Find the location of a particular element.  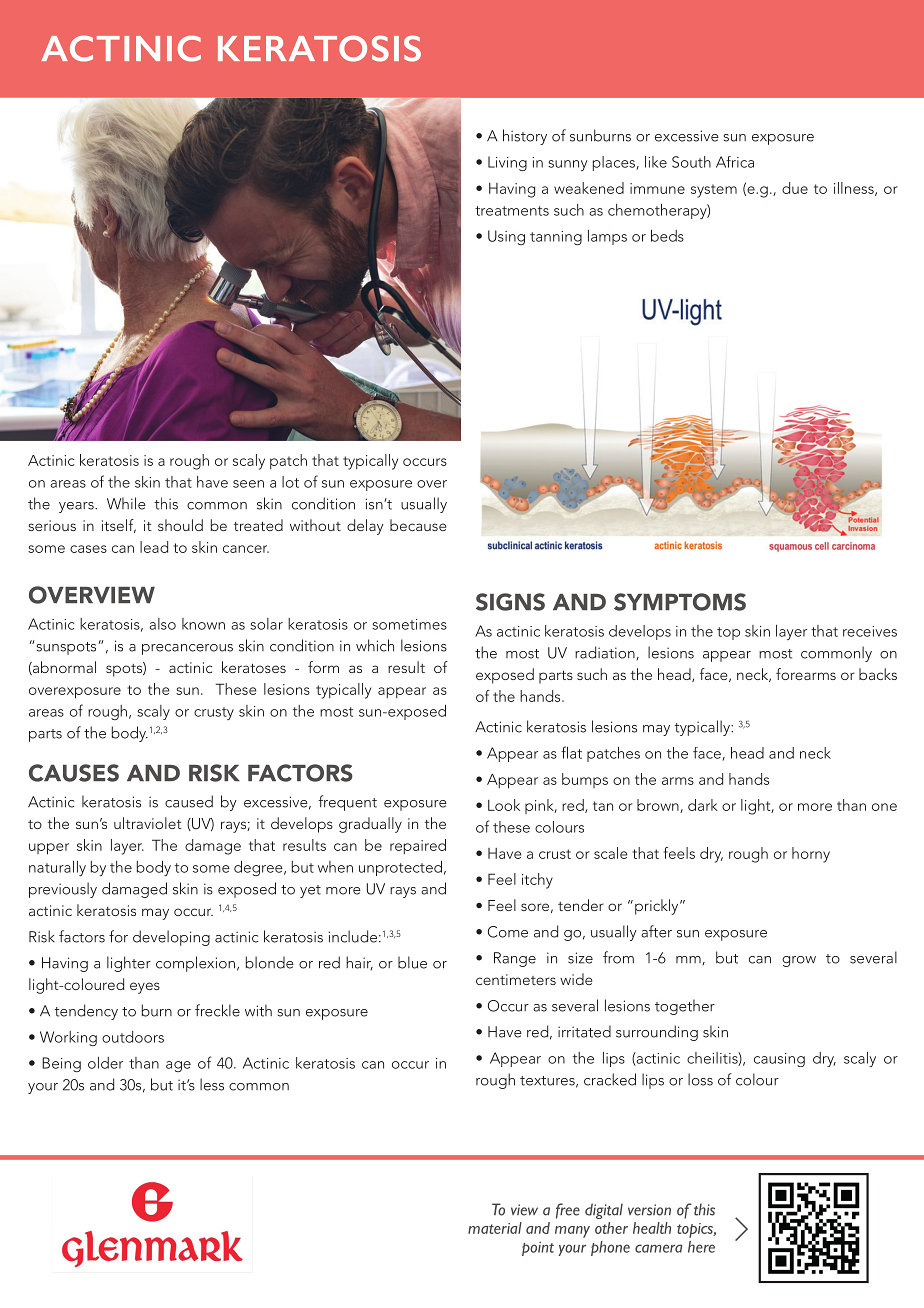

While is located at coordinates (126, 503).
